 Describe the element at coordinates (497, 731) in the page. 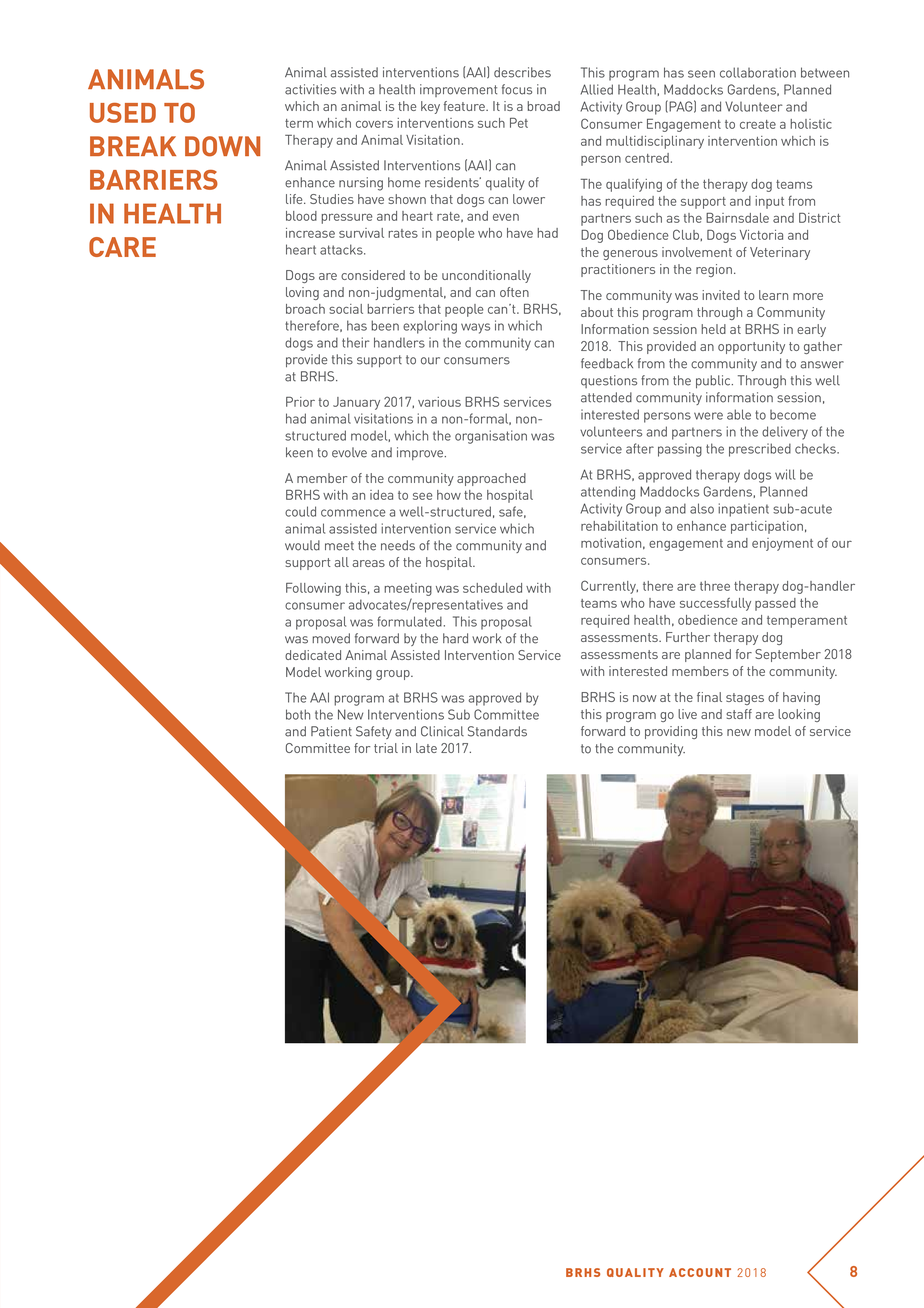

I see `Standards` at that location.
